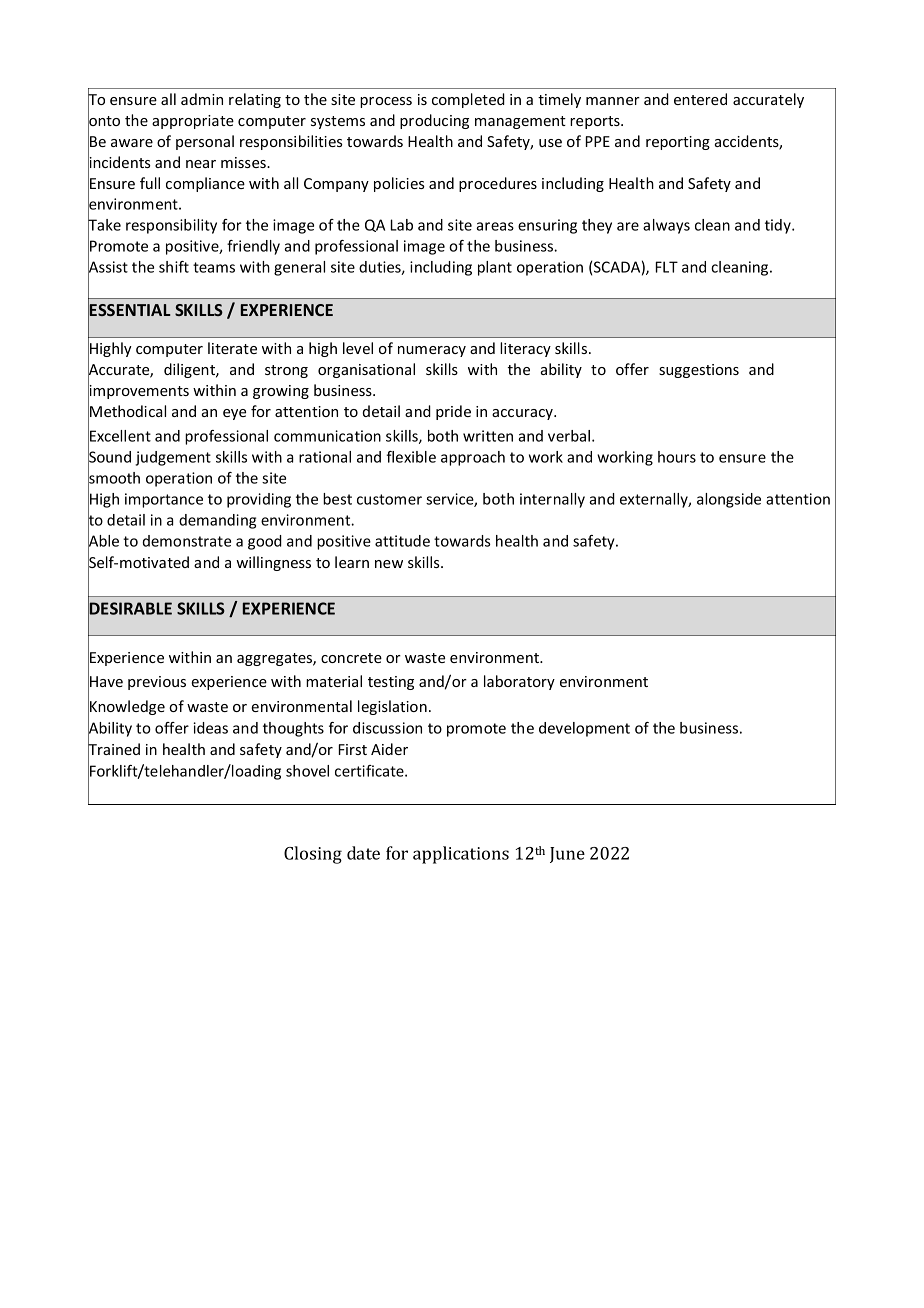  Describe the element at coordinates (584, 729) in the screenshot. I see `development` at that location.
